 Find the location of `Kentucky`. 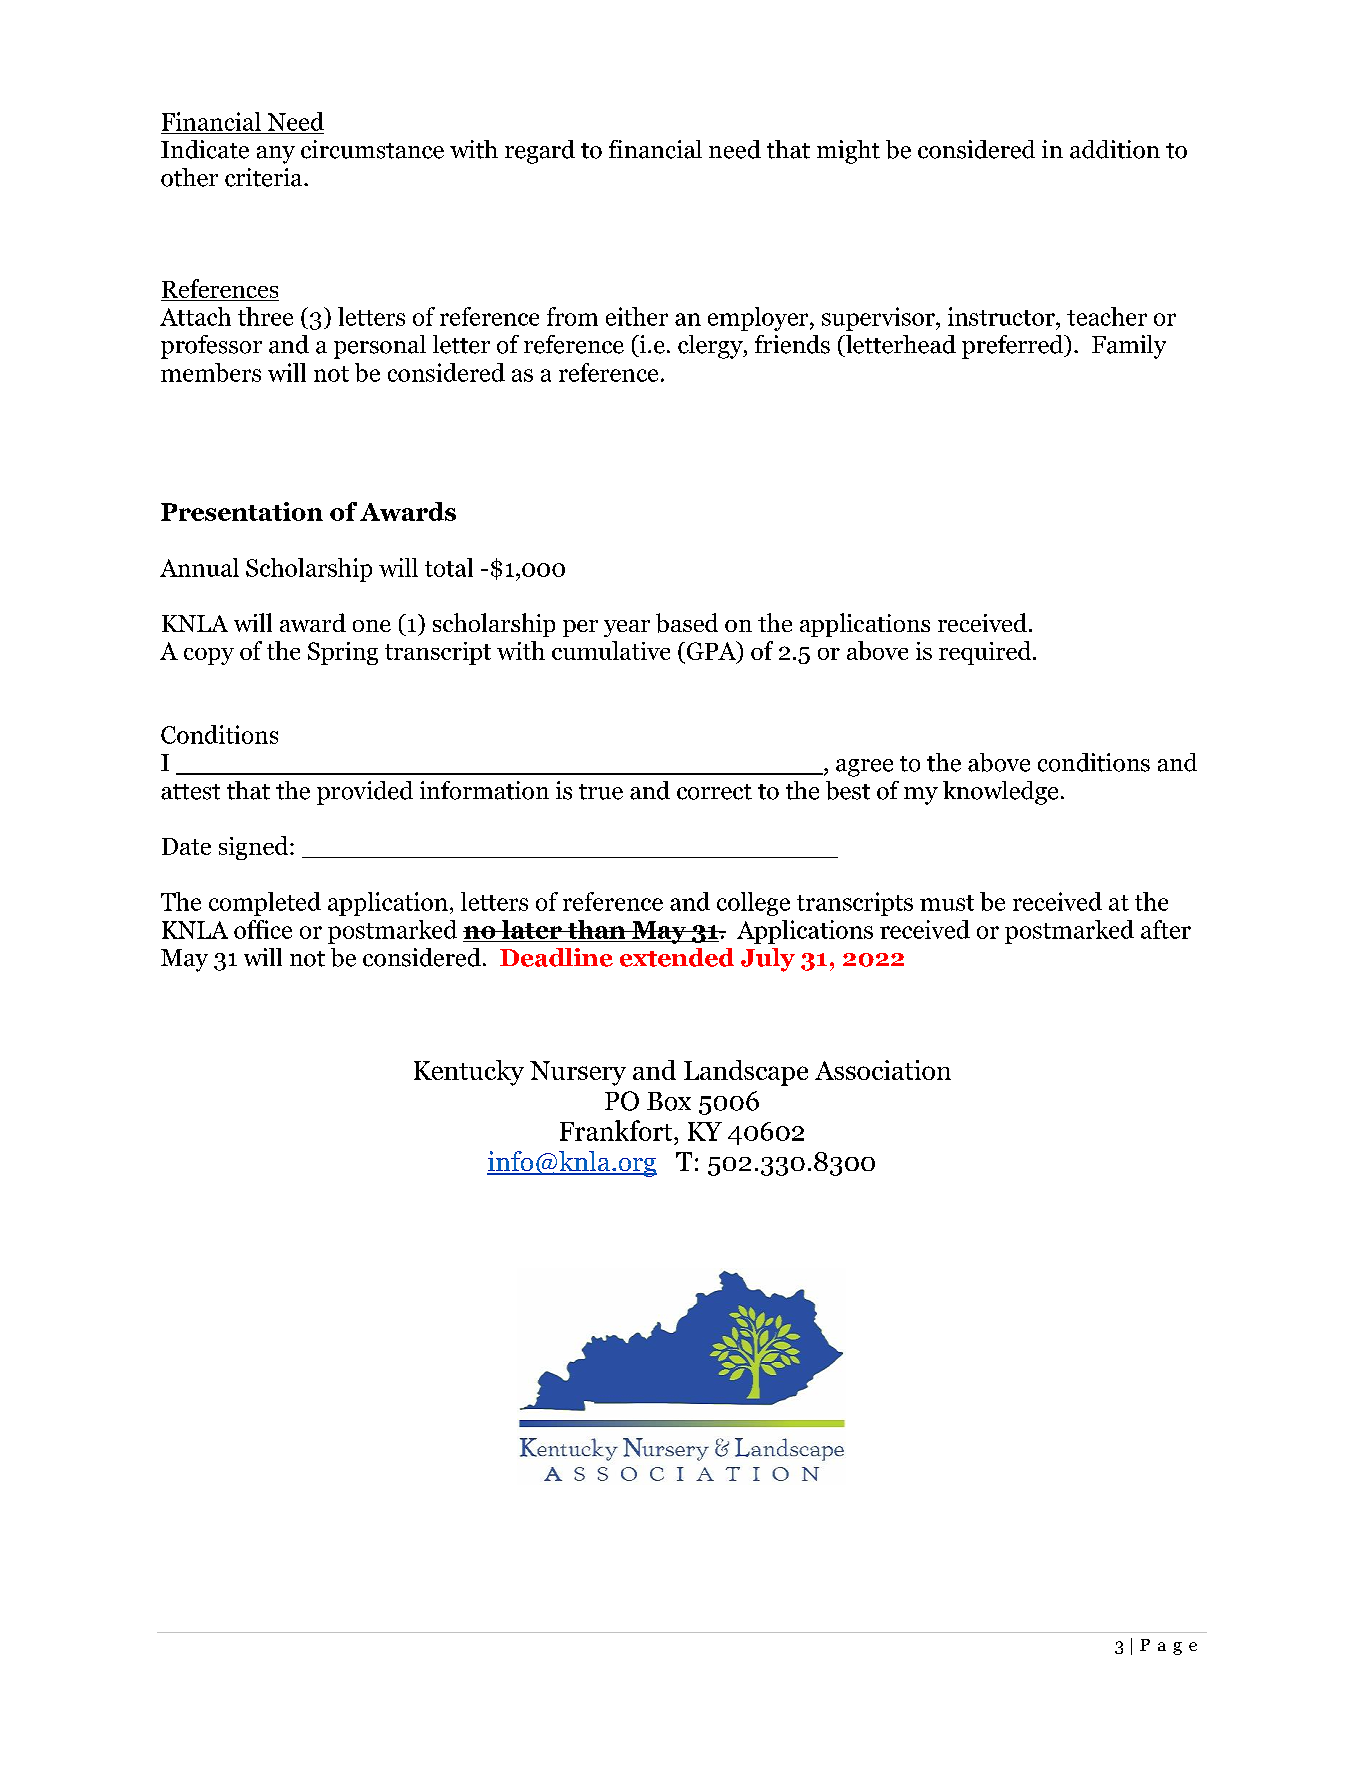

Kentucky is located at coordinates (469, 1073).
